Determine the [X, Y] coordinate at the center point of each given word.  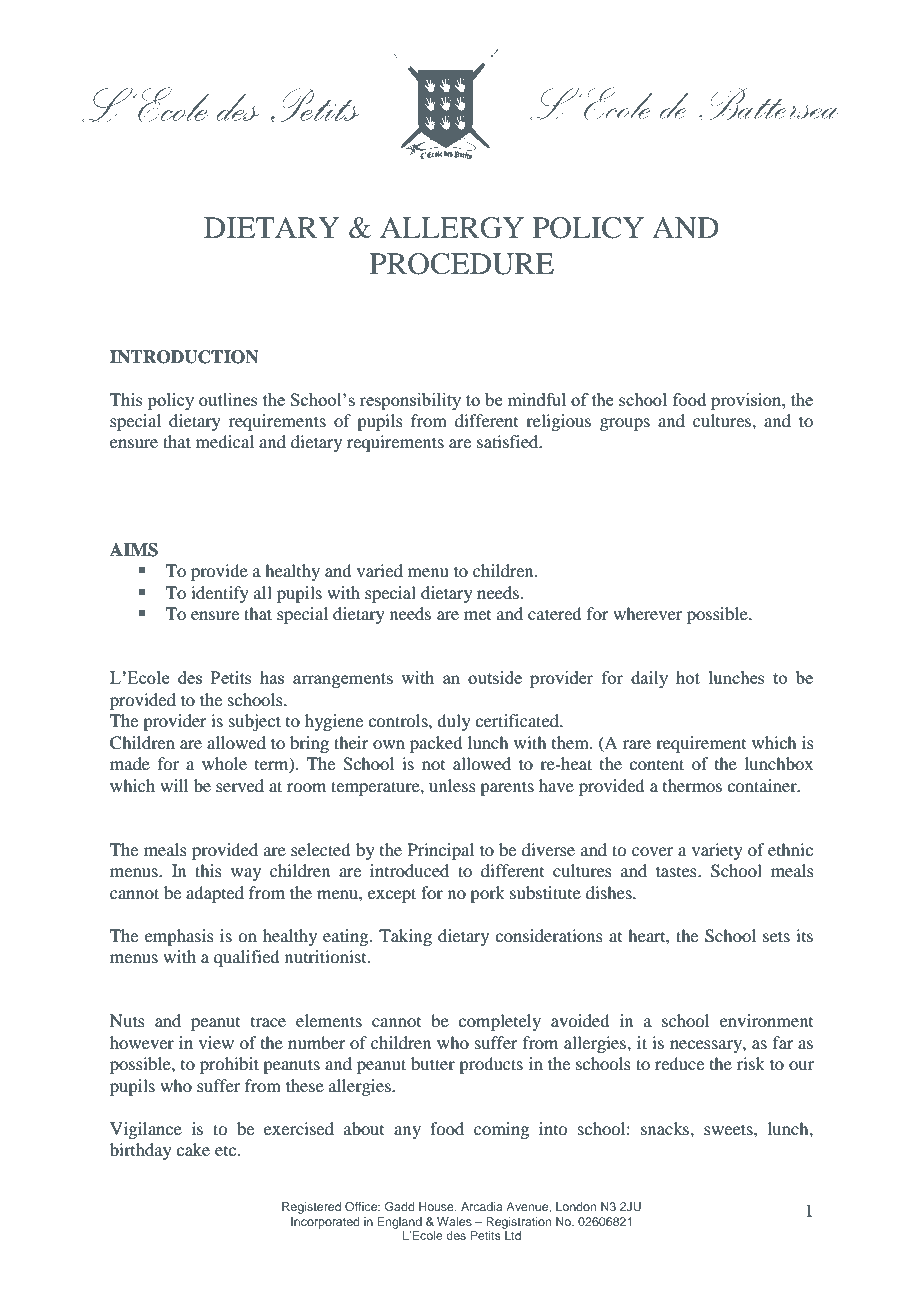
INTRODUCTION [184, 357]
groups [625, 424]
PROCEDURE [462, 264]
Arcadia [482, 1206]
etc [227, 1151]
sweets [729, 1129]
